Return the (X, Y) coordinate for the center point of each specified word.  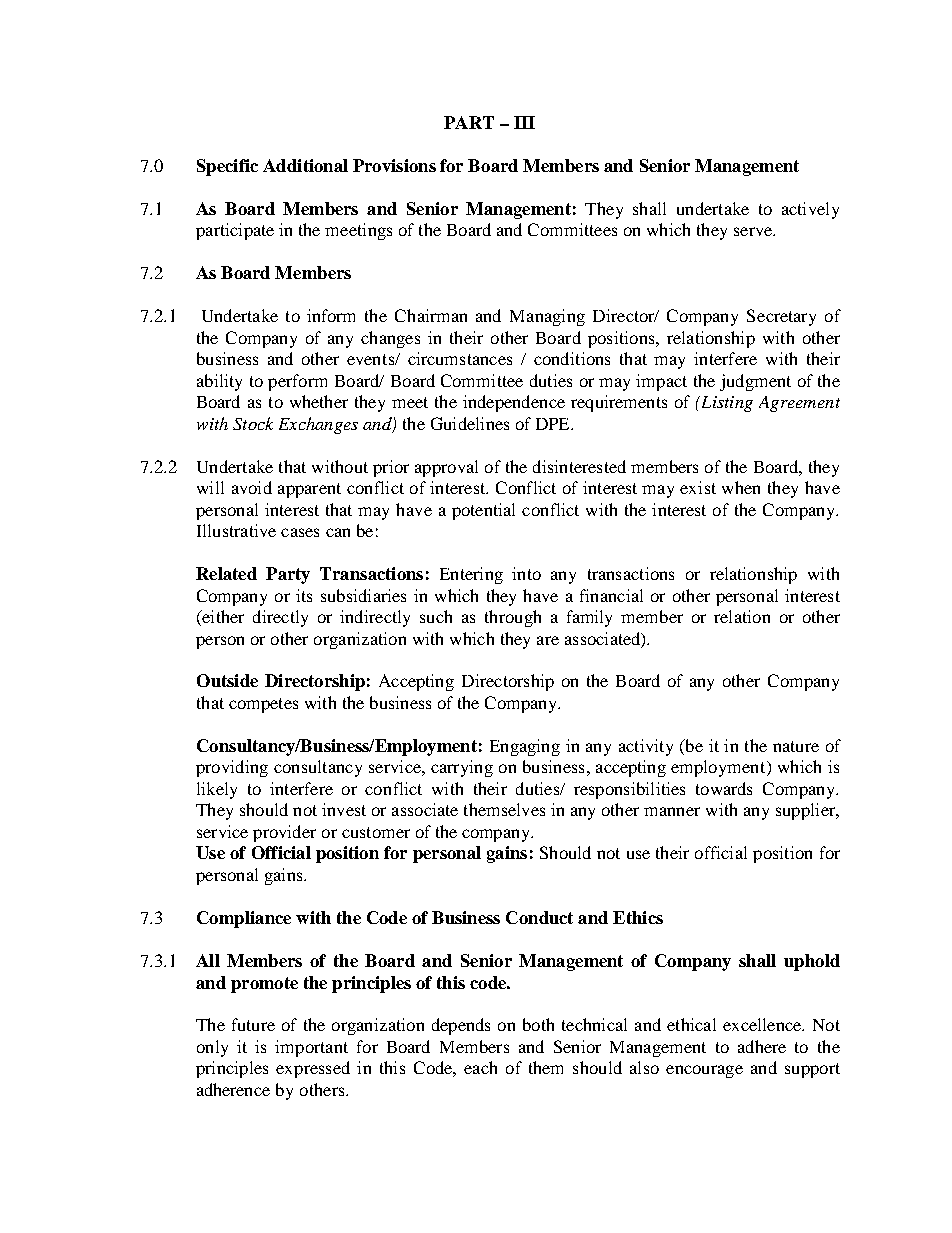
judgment (755, 382)
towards (724, 788)
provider (284, 833)
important (311, 1048)
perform (297, 382)
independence (514, 403)
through (513, 618)
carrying (462, 768)
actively (810, 210)
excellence (763, 1024)
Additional (305, 165)
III (524, 122)
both (538, 1024)
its (304, 595)
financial (611, 595)
